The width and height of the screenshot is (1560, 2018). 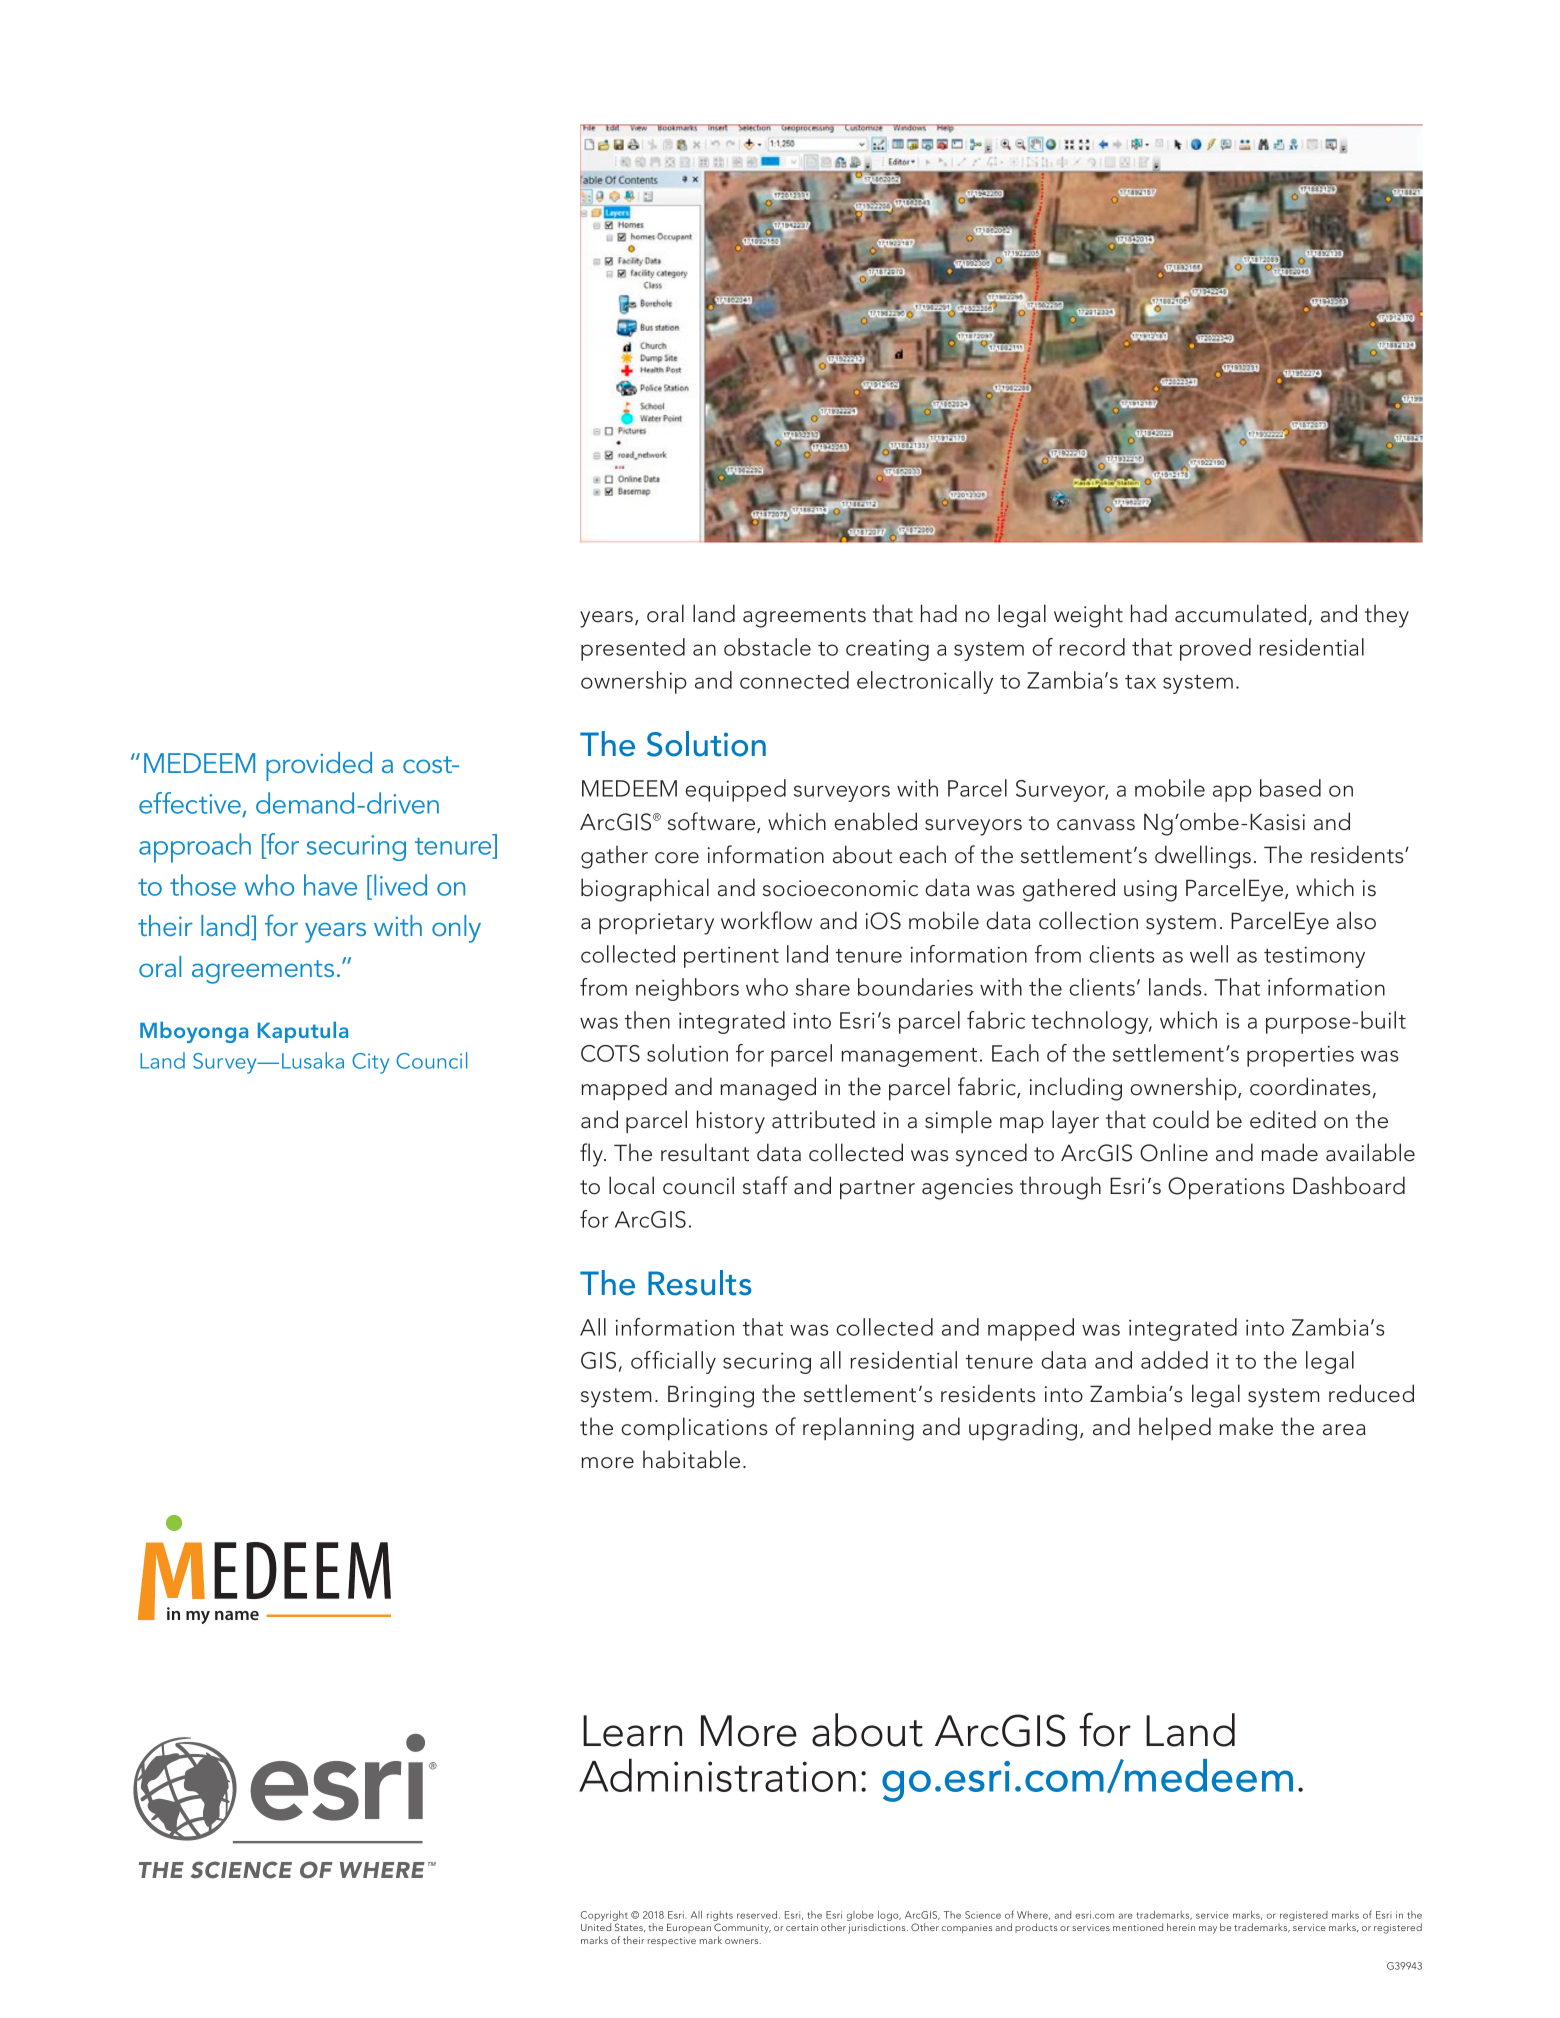 I want to click on City, so click(x=370, y=1063).
